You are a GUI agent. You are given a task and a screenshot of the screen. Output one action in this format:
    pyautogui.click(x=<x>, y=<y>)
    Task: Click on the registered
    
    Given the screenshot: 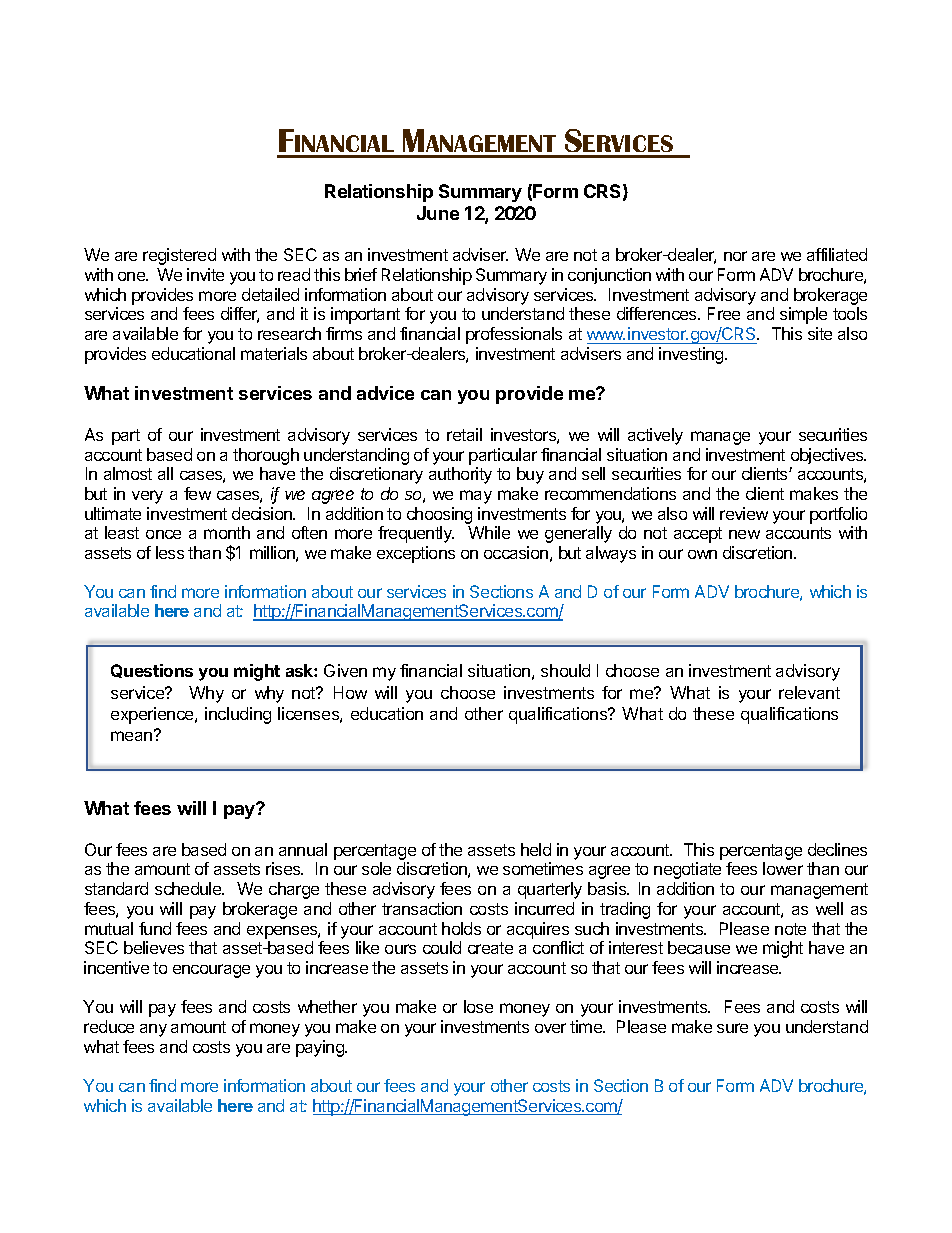 What is the action you would take?
    pyautogui.click(x=179, y=256)
